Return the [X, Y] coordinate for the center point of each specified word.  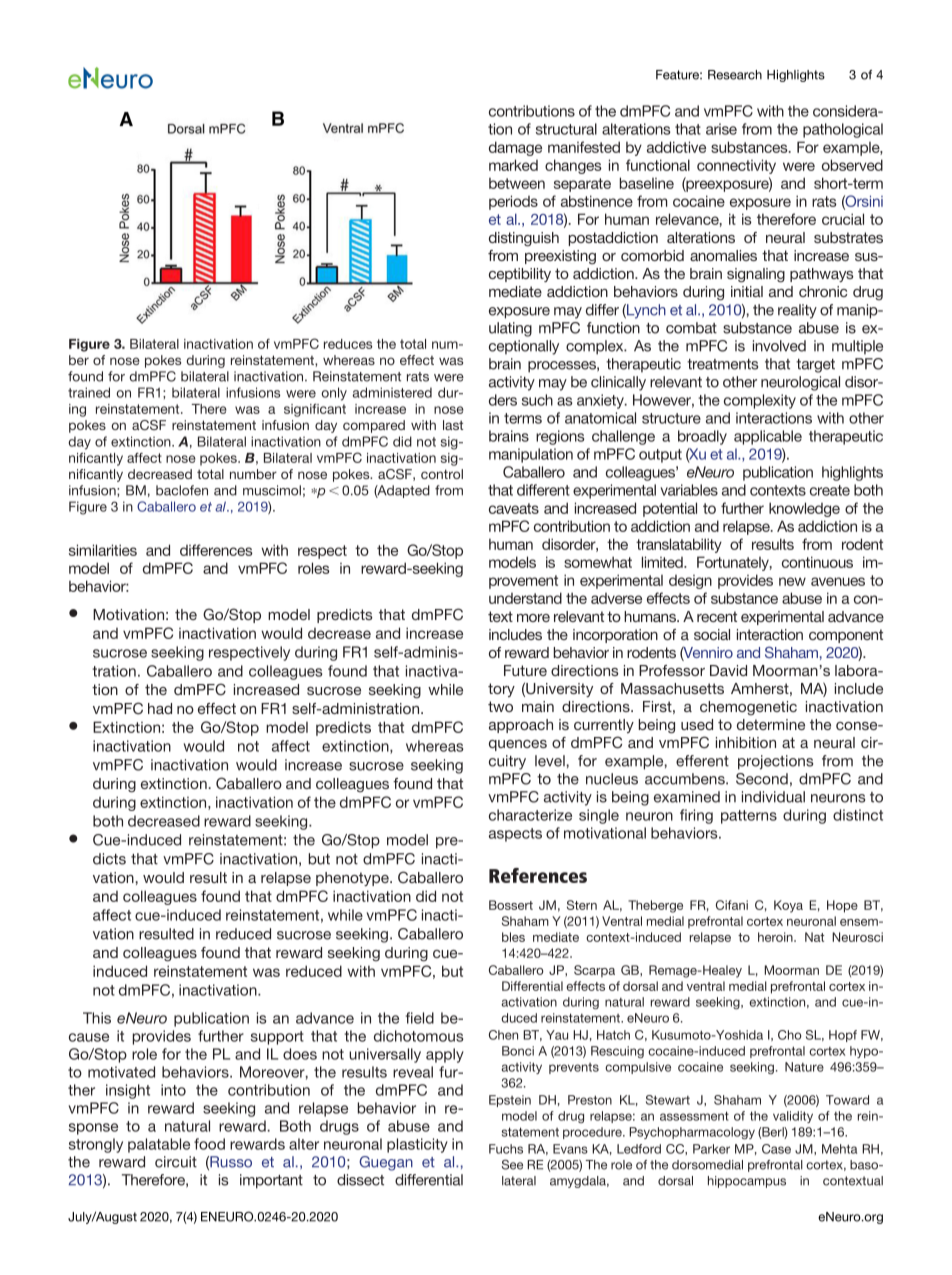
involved [779, 346]
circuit [176, 1162]
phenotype [353, 879]
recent [717, 616]
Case [776, 1149]
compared [374, 426]
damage [515, 148]
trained [89, 392]
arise [721, 129]
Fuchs [506, 1149]
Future [525, 670]
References [538, 875]
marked [513, 165]
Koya [788, 906]
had [160, 708]
